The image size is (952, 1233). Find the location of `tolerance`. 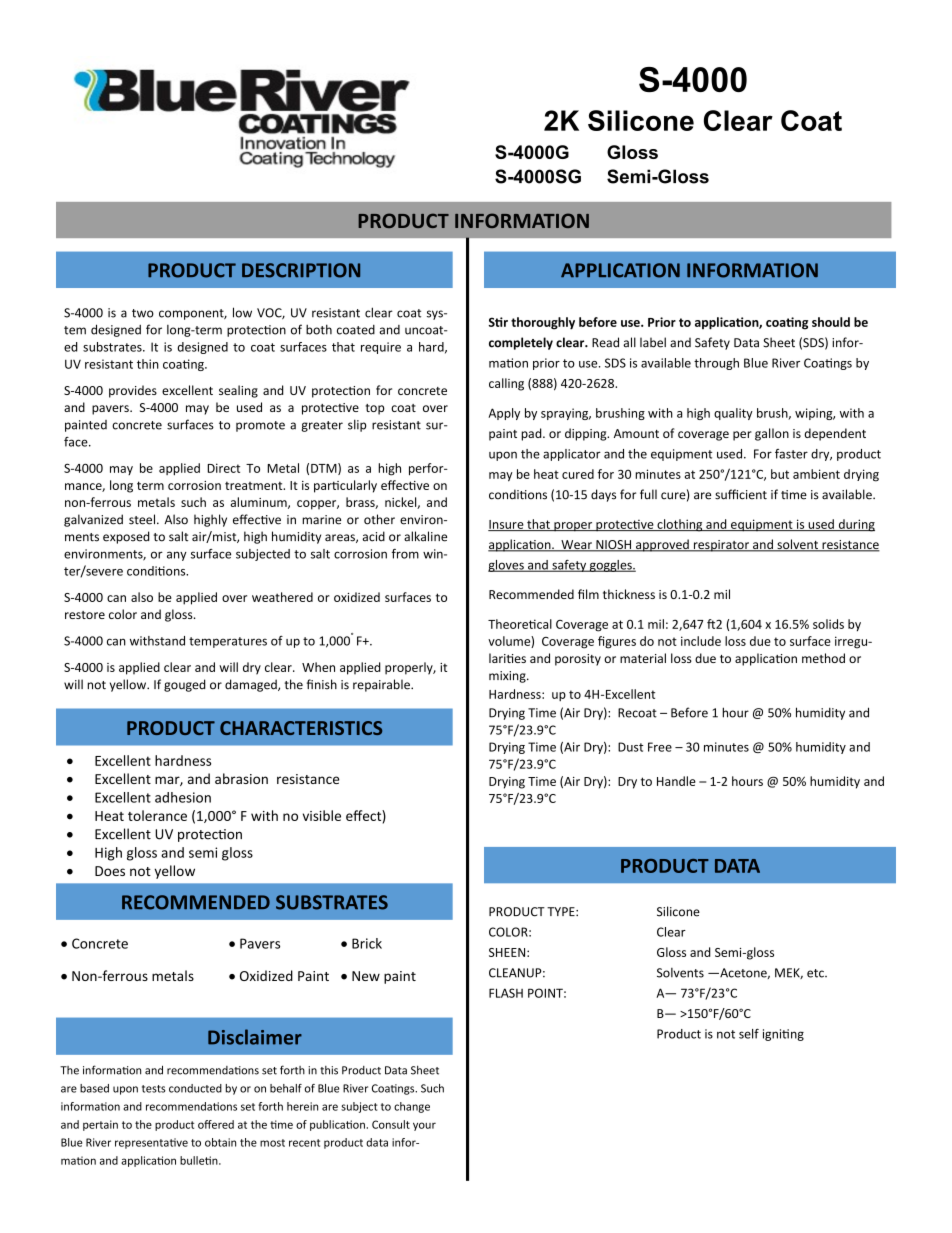

tolerance is located at coordinates (157, 815).
